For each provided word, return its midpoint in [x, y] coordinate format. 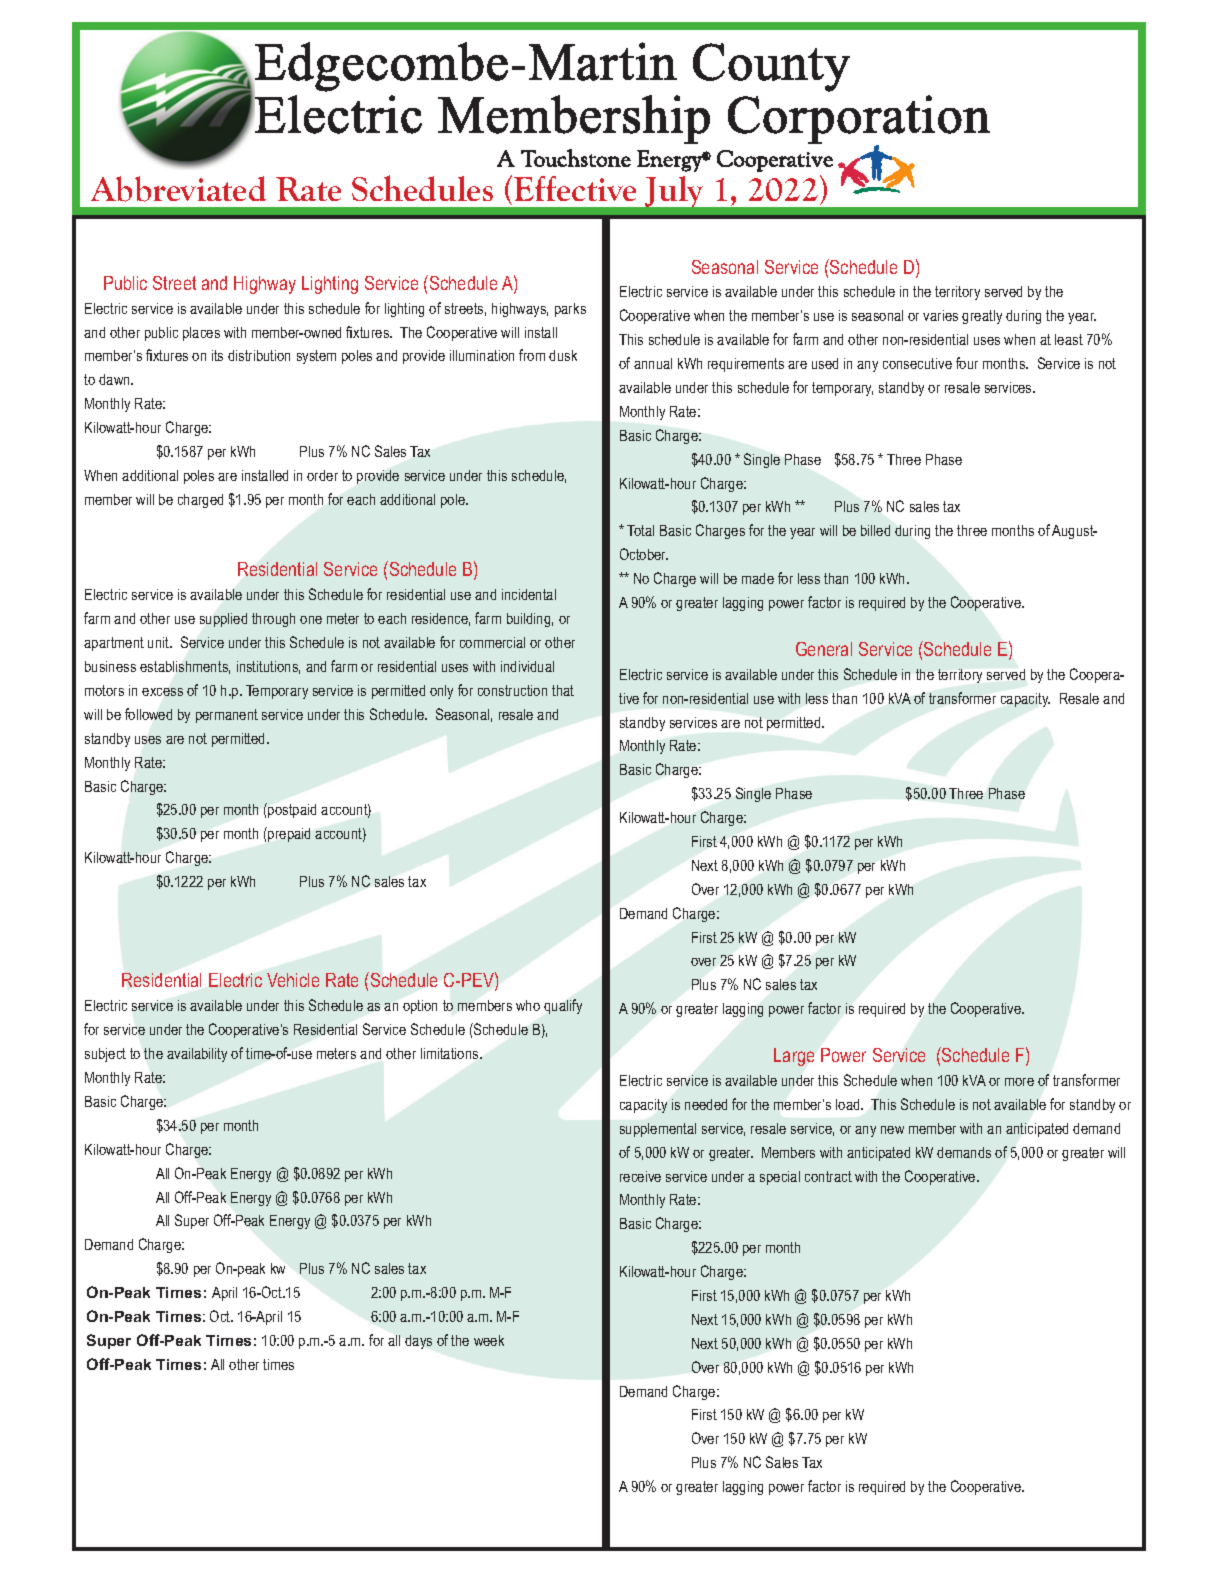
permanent [227, 716]
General [824, 649]
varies [940, 315]
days [418, 1342]
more [1019, 1082]
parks [570, 310]
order [322, 475]
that [563, 690]
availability [197, 1055]
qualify [563, 1006]
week [489, 1340]
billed [875, 530]
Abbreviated [178, 189]
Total [640, 530]
